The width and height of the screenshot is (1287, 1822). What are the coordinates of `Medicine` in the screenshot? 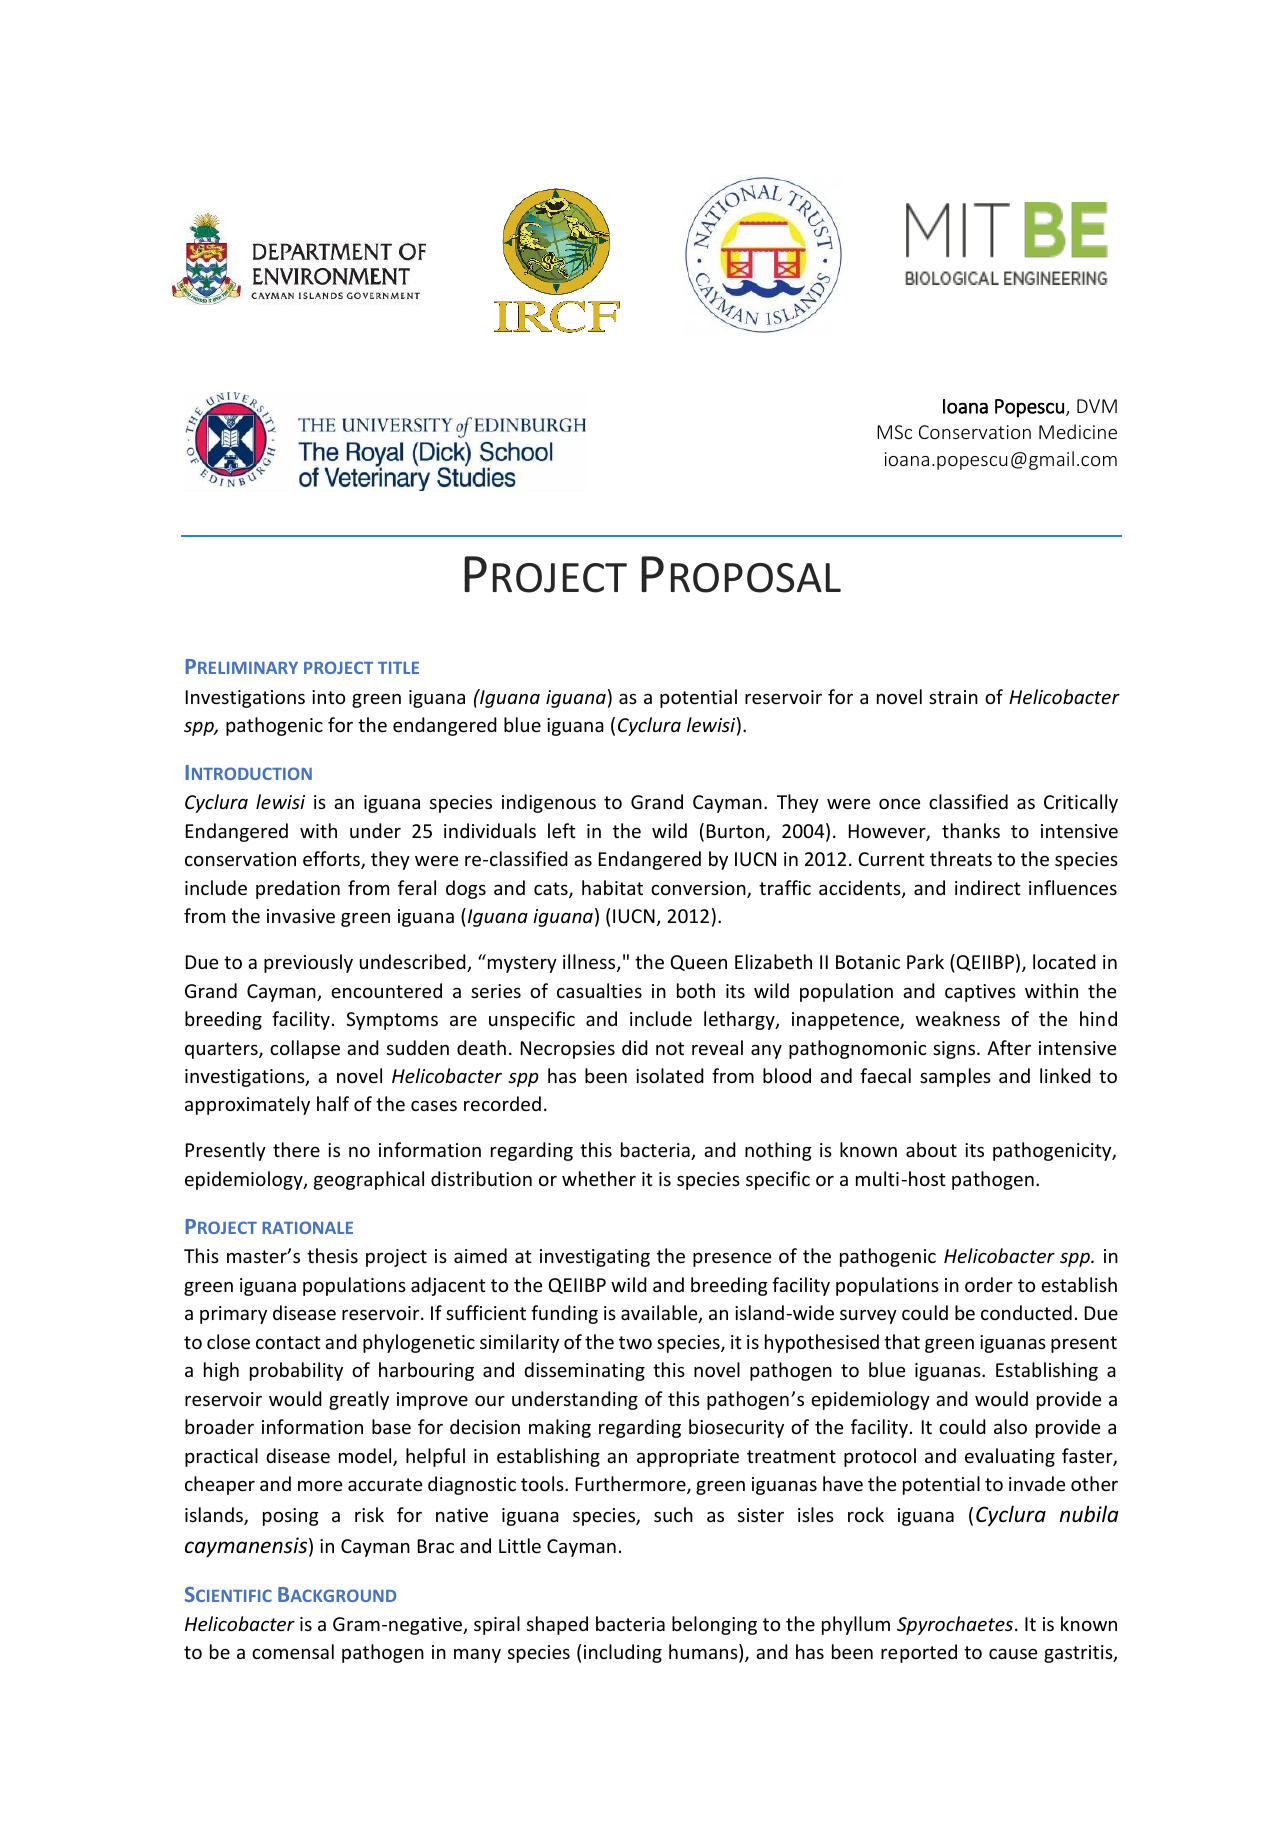 It's located at (1078, 431).
